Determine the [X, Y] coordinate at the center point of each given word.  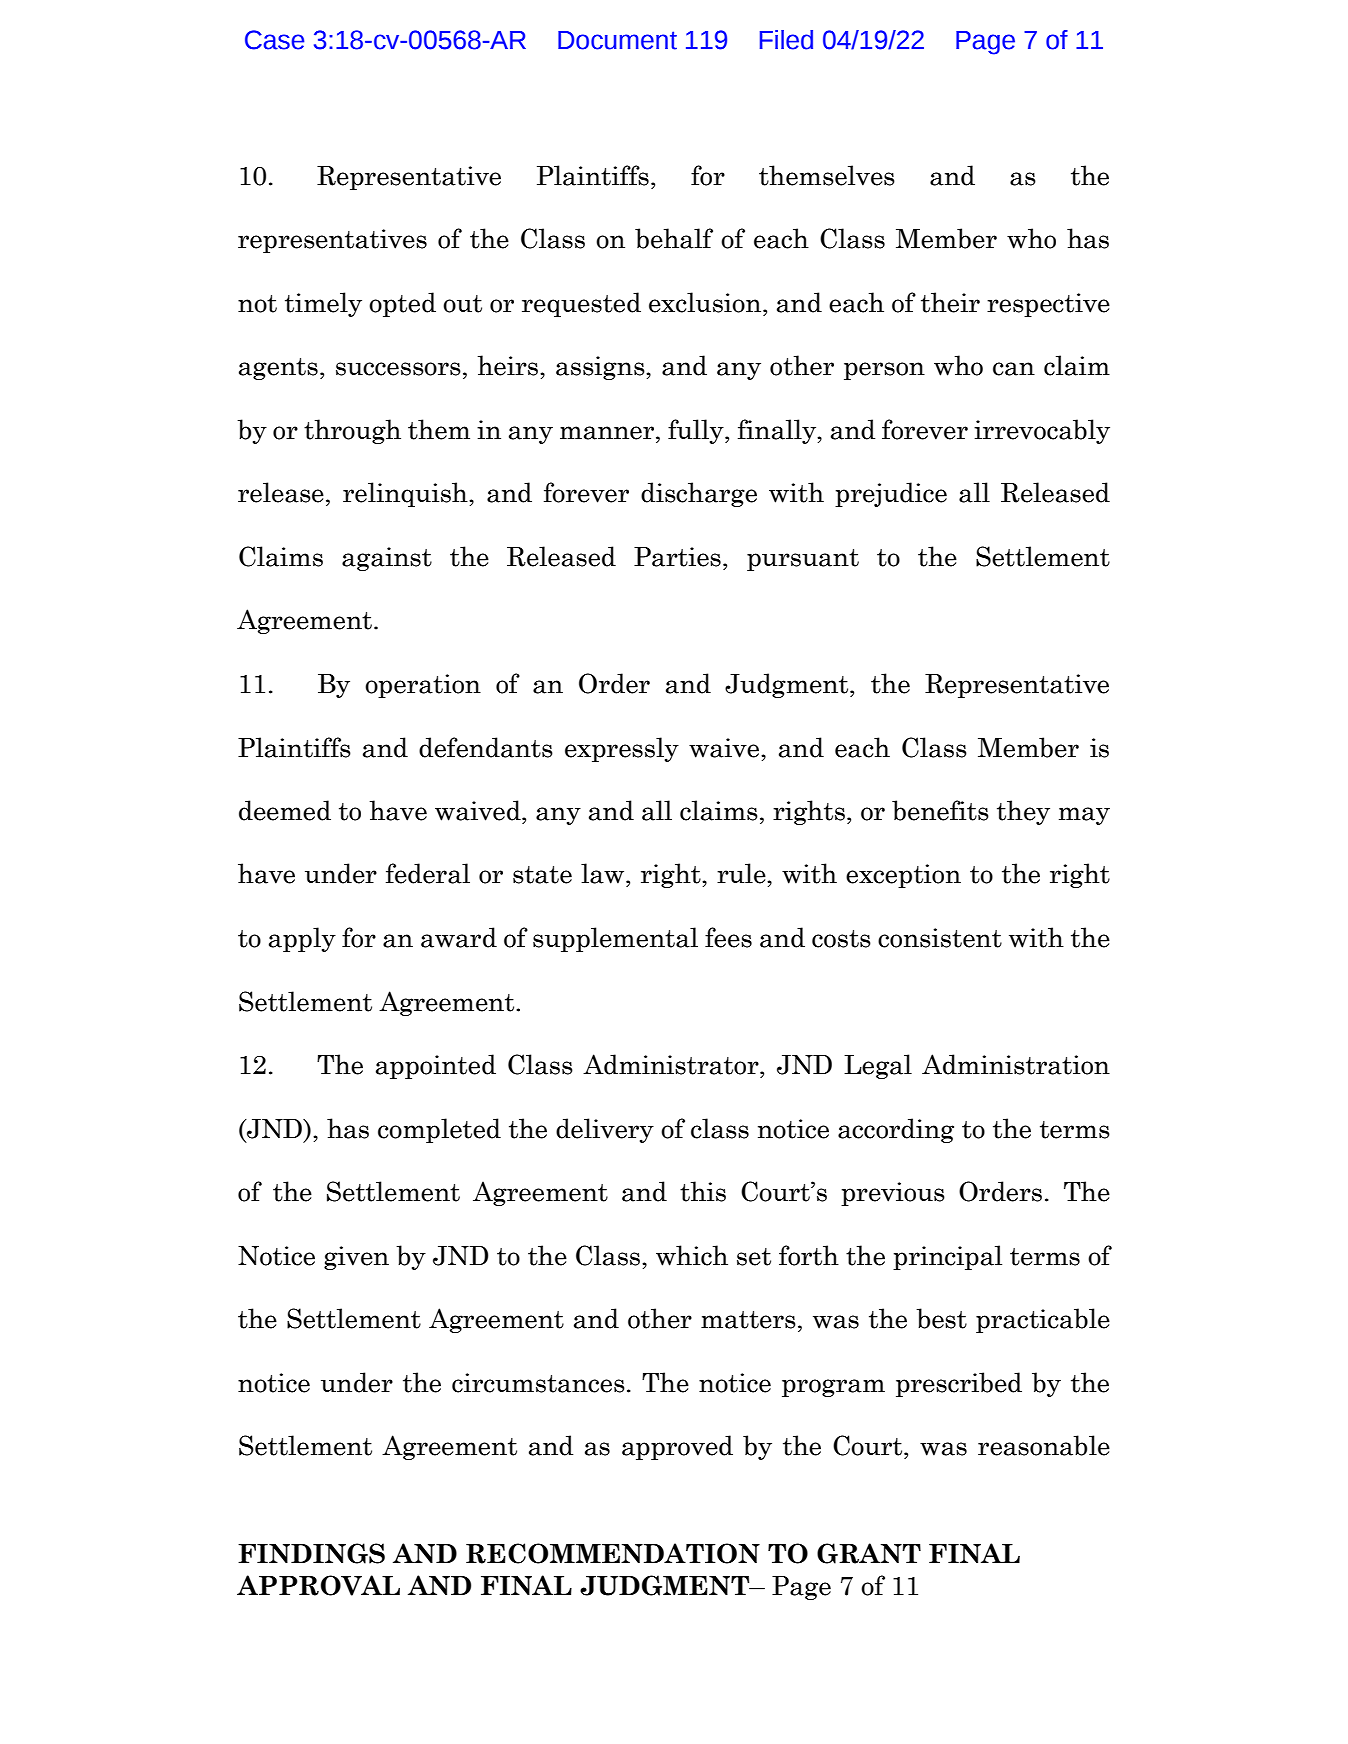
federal [428, 873]
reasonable [1044, 1445]
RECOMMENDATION [613, 1553]
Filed [786, 40]
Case [274, 40]
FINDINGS [311, 1553]
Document [617, 40]
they [1023, 812]
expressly [622, 749]
